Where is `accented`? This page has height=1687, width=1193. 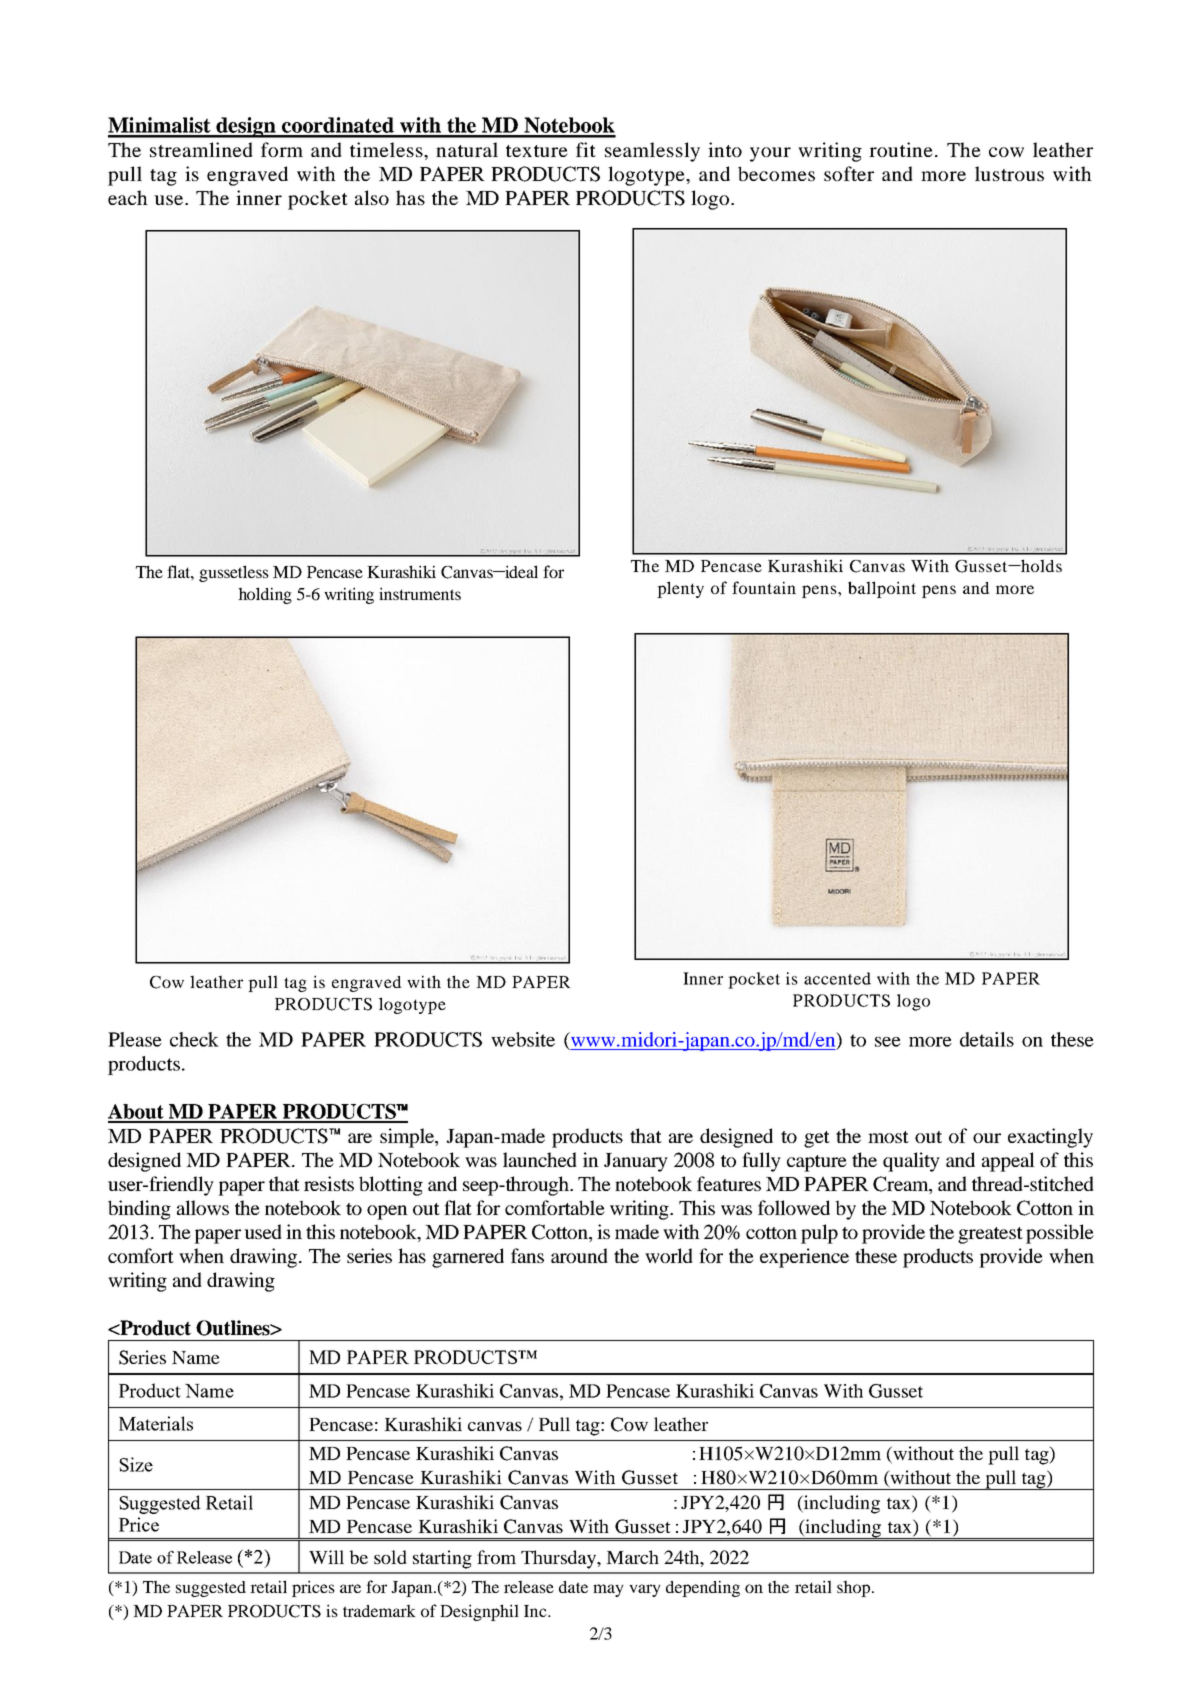
accented is located at coordinates (837, 978).
